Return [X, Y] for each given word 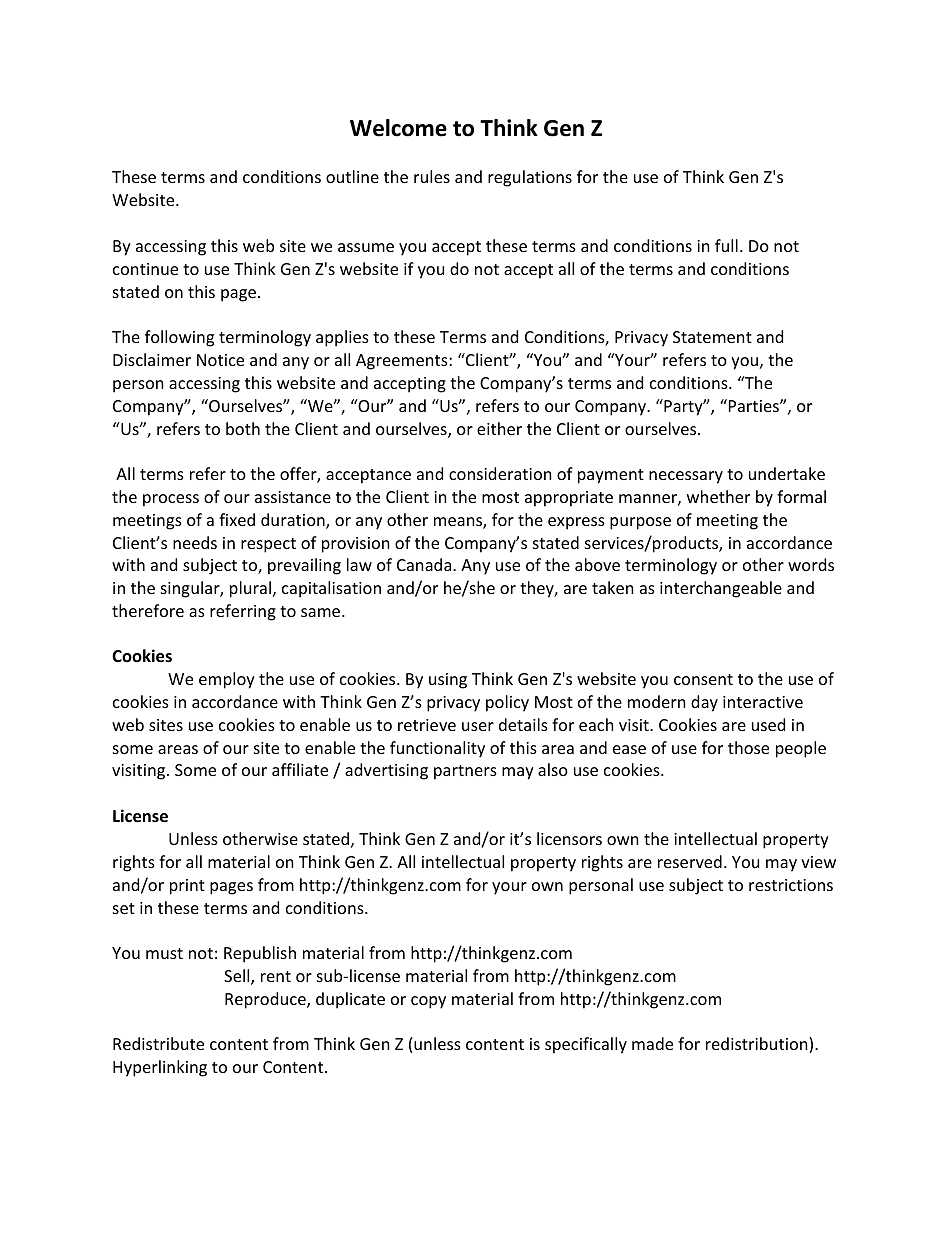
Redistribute [158, 1043]
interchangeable [721, 589]
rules [432, 176]
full [726, 245]
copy [428, 1002]
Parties [755, 406]
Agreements [403, 362]
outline [352, 176]
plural [250, 589]
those [748, 747]
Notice [220, 360]
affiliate [300, 769]
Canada [425, 564]
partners [465, 772]
